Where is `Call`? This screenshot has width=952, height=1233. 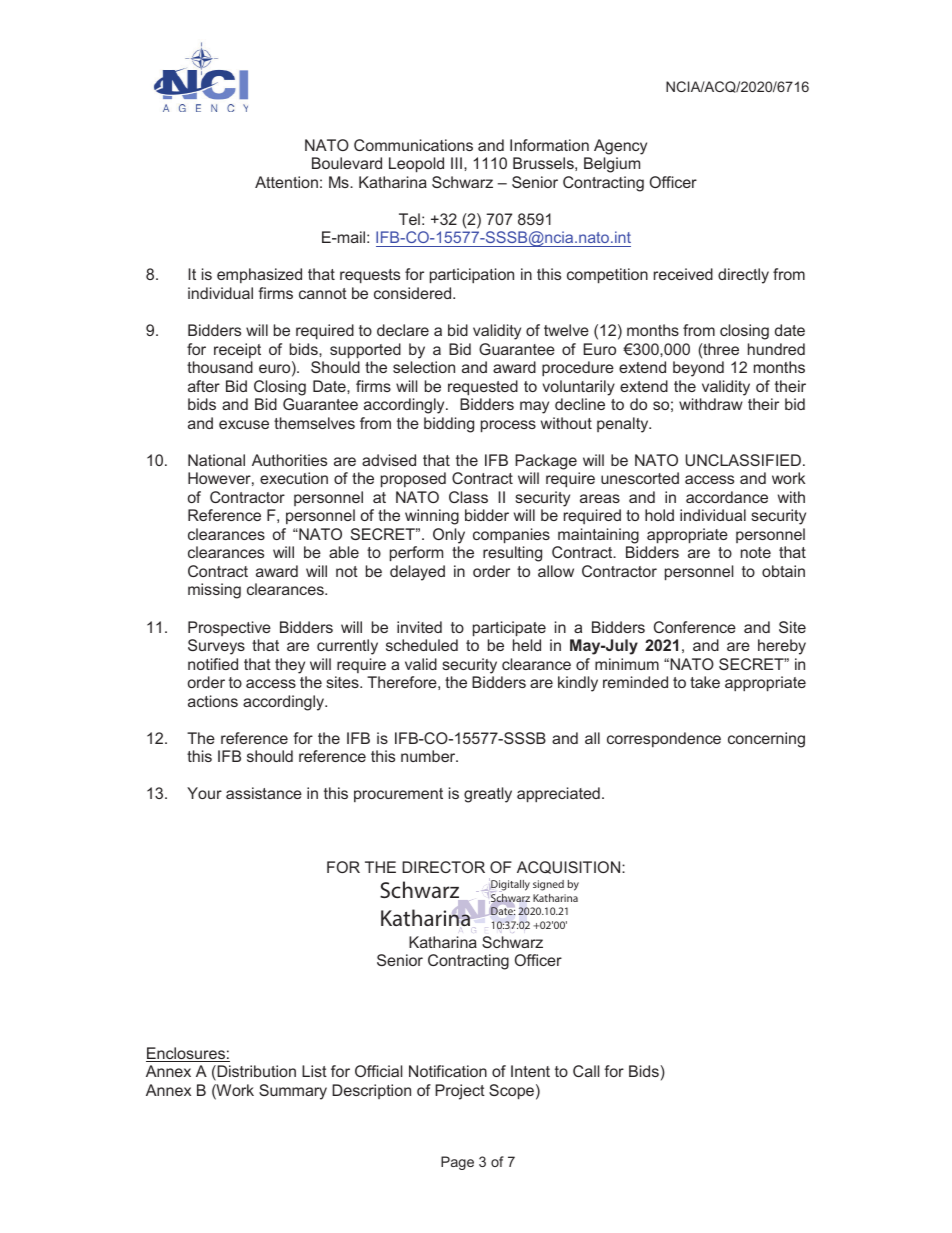 Call is located at coordinates (586, 1071).
